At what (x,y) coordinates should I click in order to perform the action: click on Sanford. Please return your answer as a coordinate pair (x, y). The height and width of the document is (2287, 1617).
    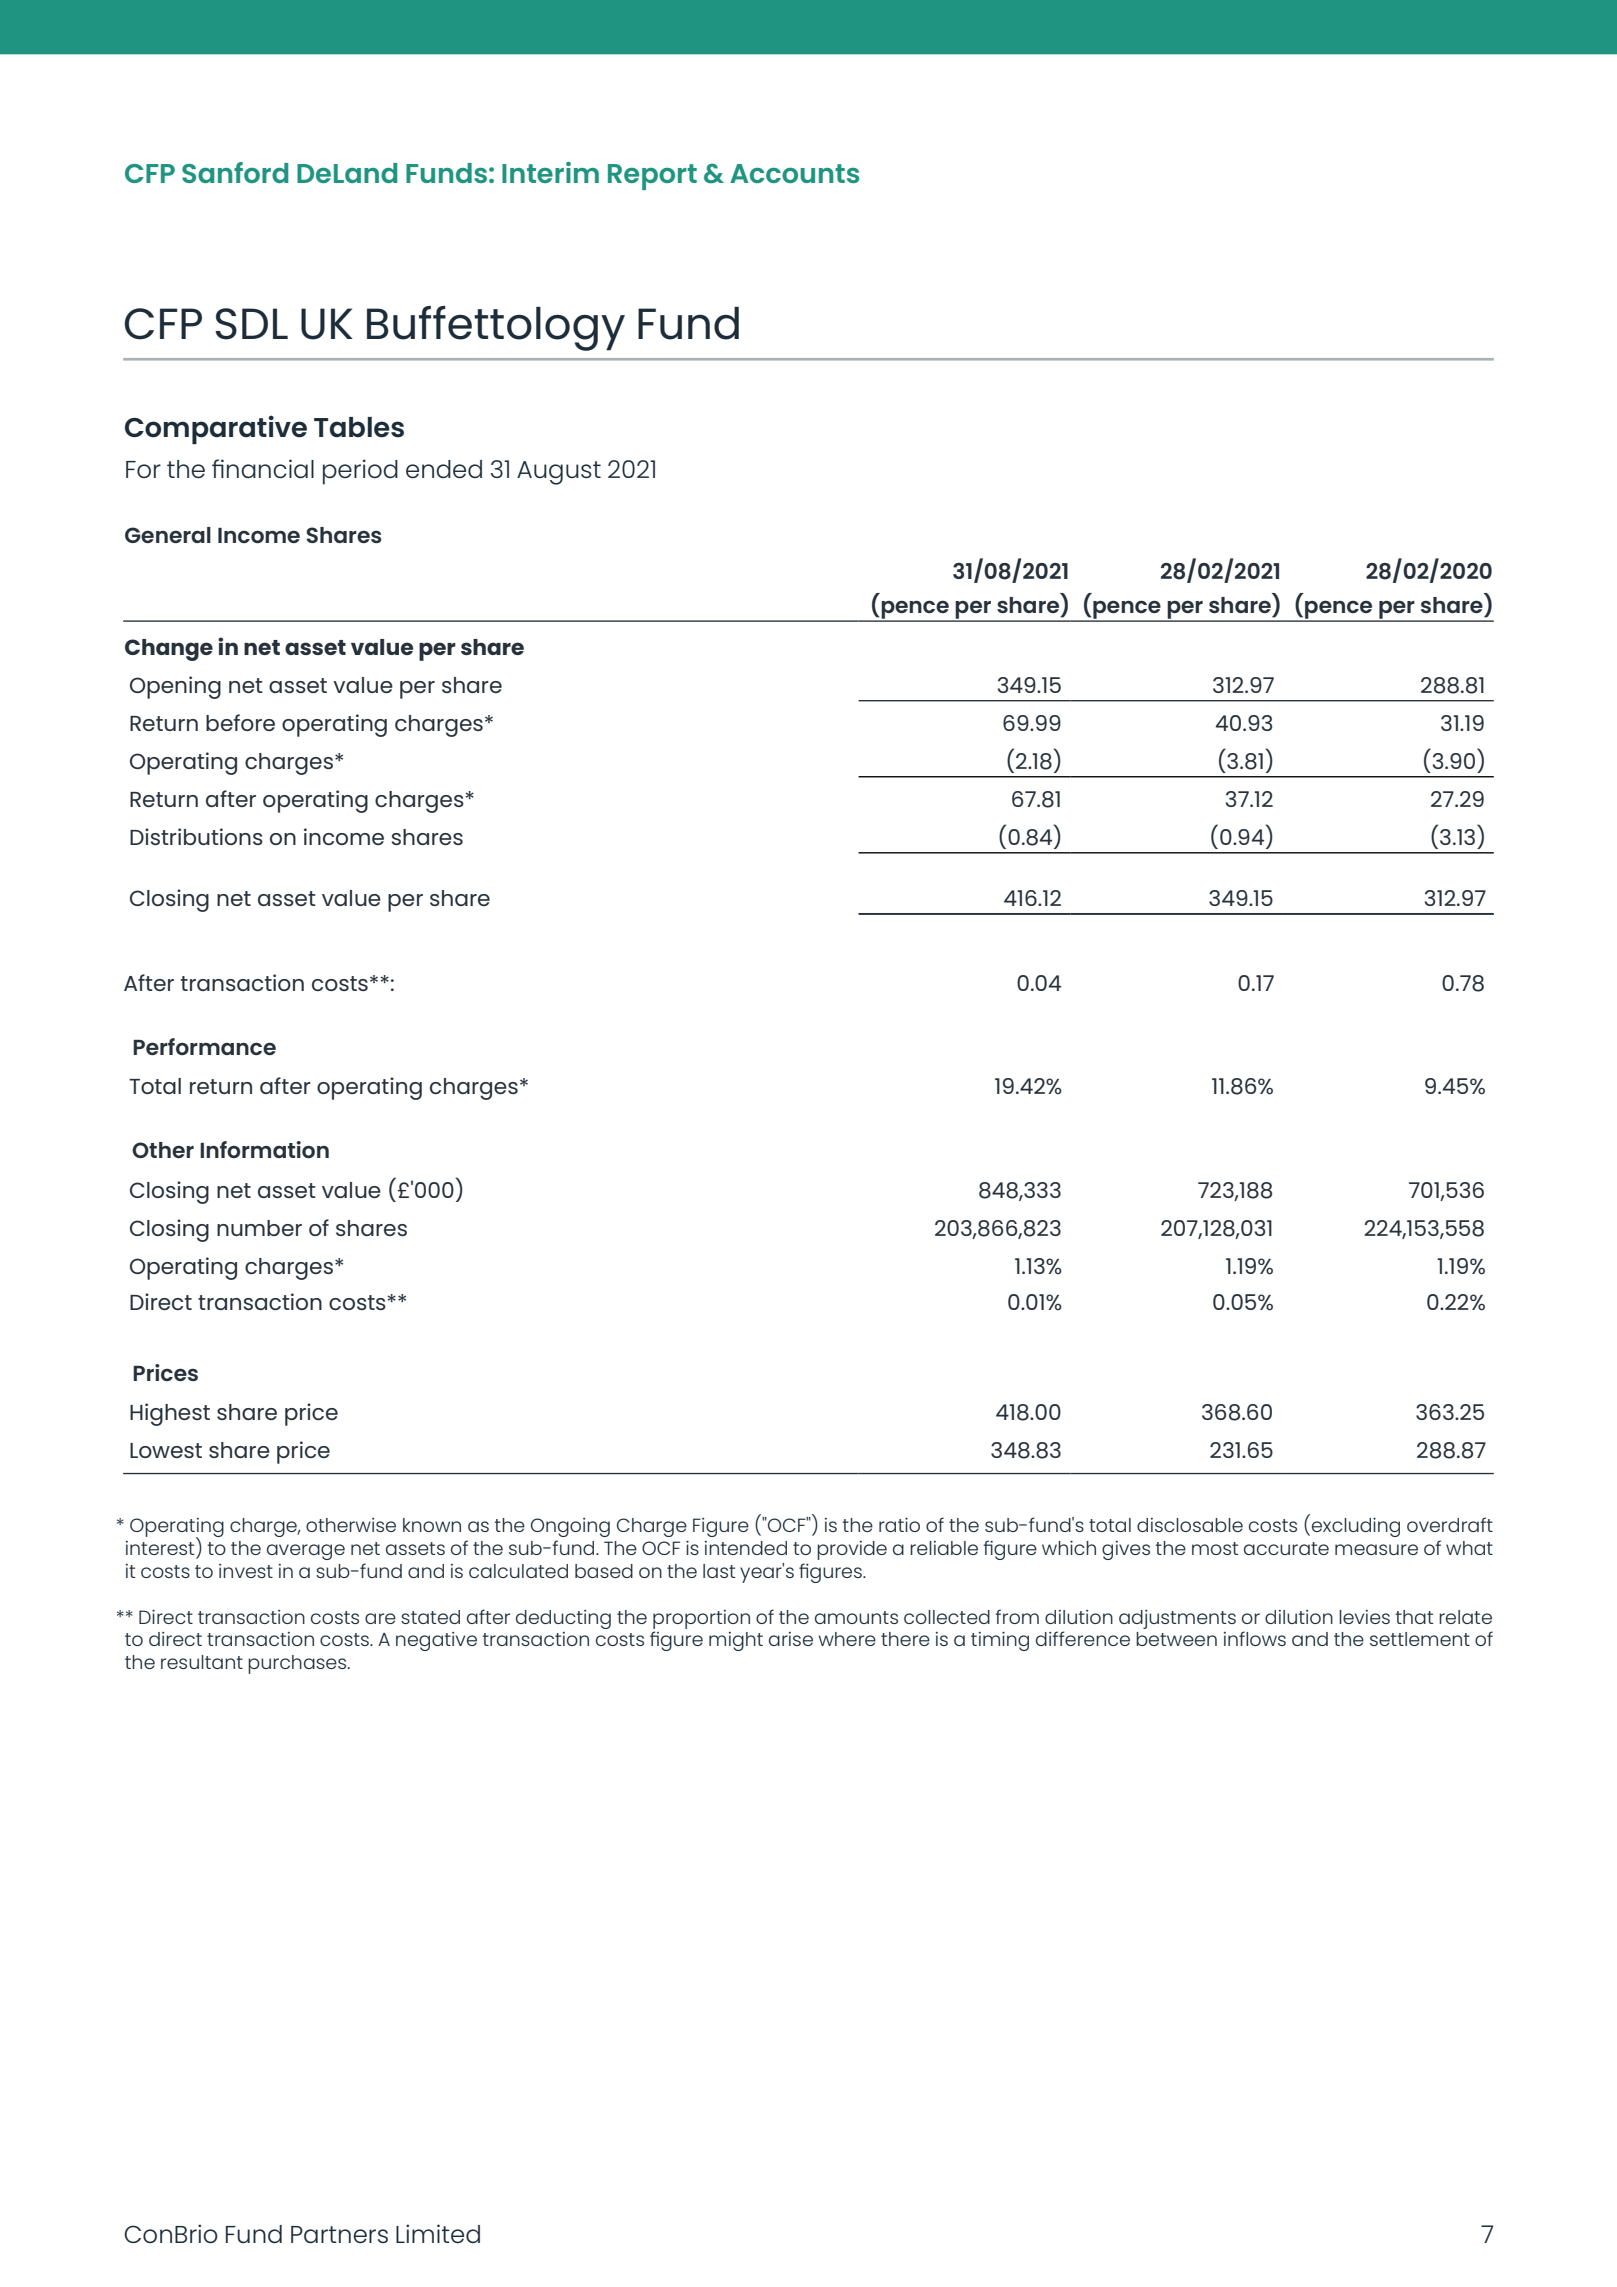
    Looking at the image, I should click on (235, 172).
